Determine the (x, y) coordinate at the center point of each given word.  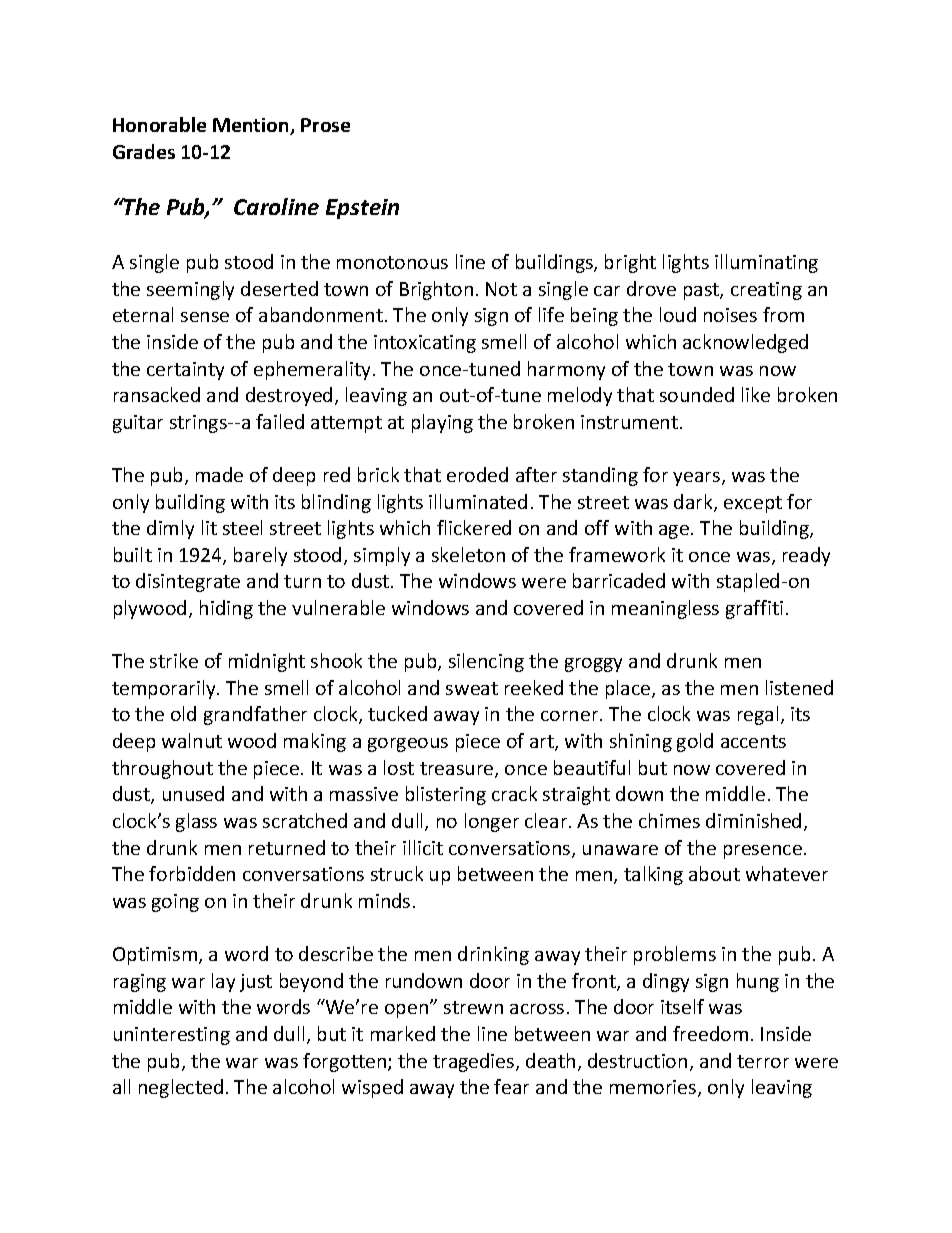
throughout (162, 769)
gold (695, 742)
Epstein (362, 209)
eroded (477, 474)
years (698, 479)
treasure (458, 770)
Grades (144, 151)
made (219, 474)
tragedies (475, 1062)
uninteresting (172, 1036)
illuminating (766, 263)
